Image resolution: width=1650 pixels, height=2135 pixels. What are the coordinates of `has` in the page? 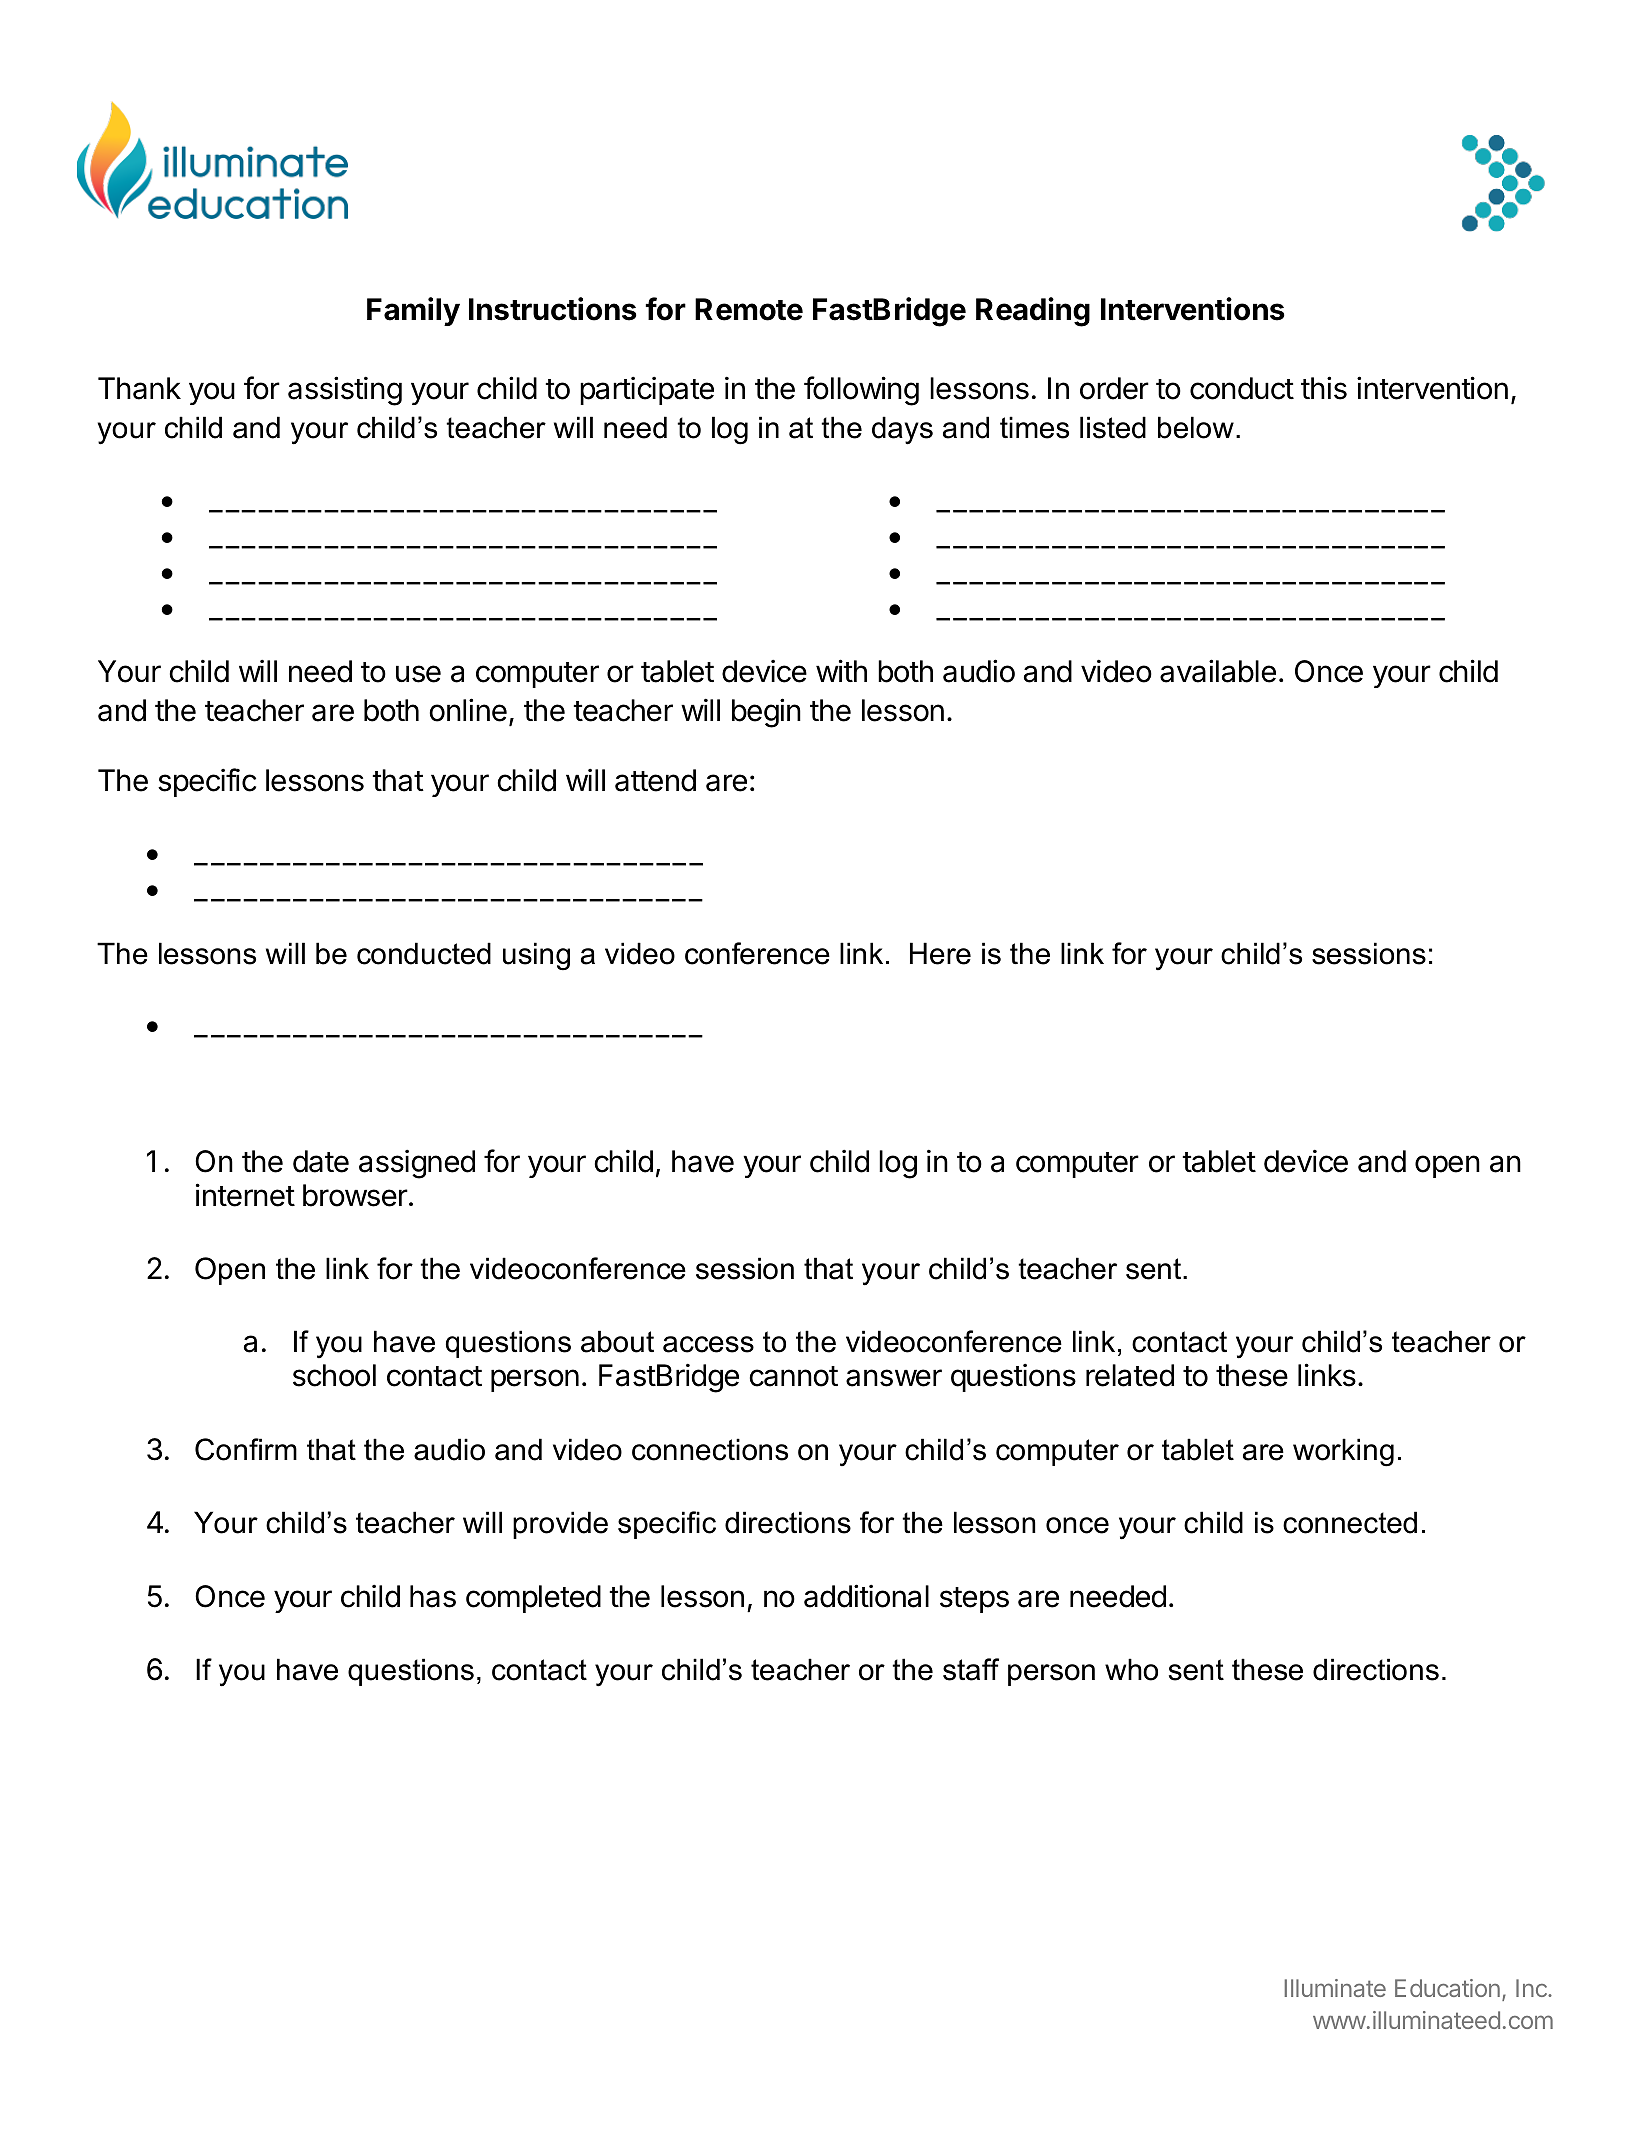 It's located at (433, 1596).
